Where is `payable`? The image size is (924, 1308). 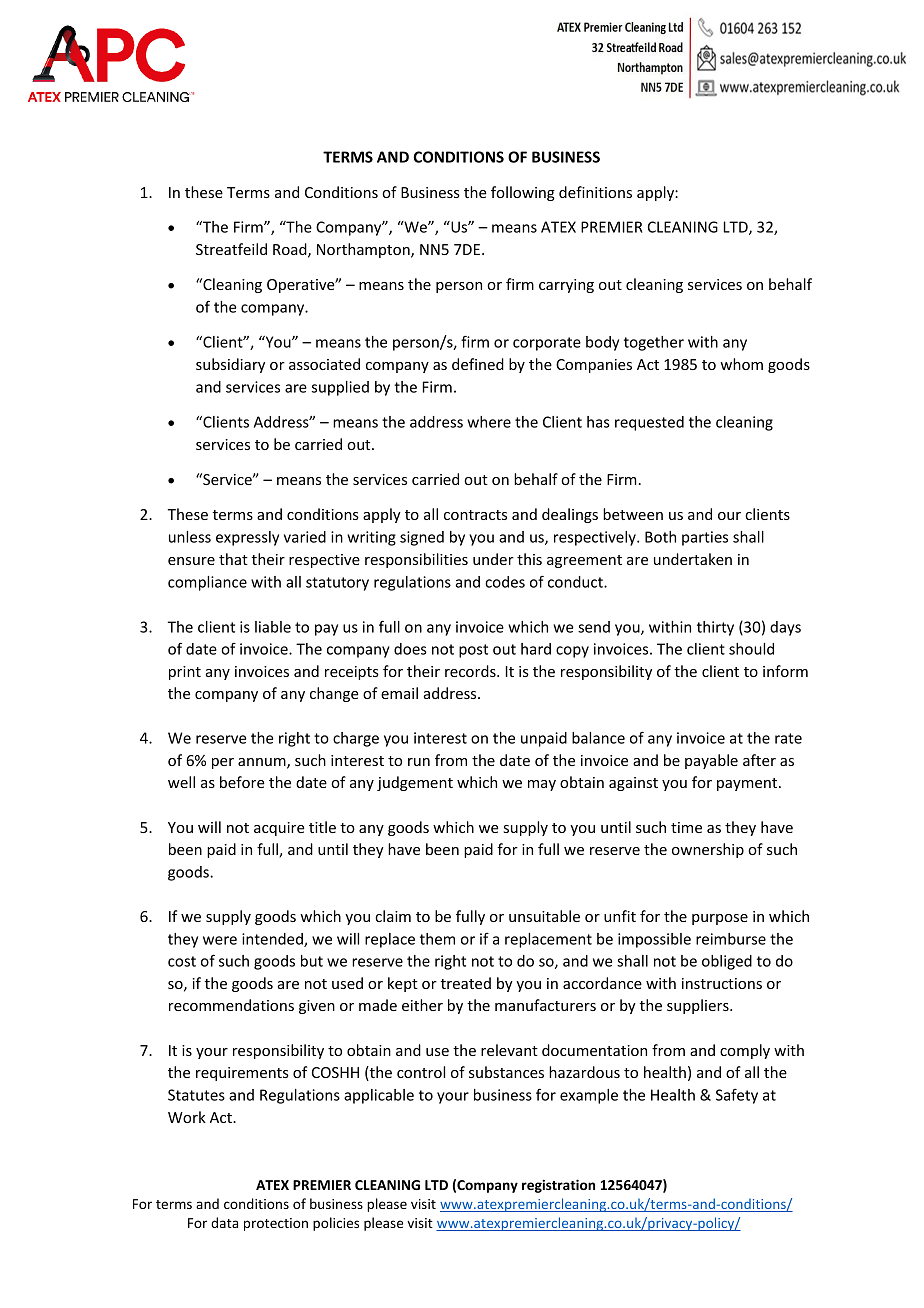 payable is located at coordinates (711, 761).
